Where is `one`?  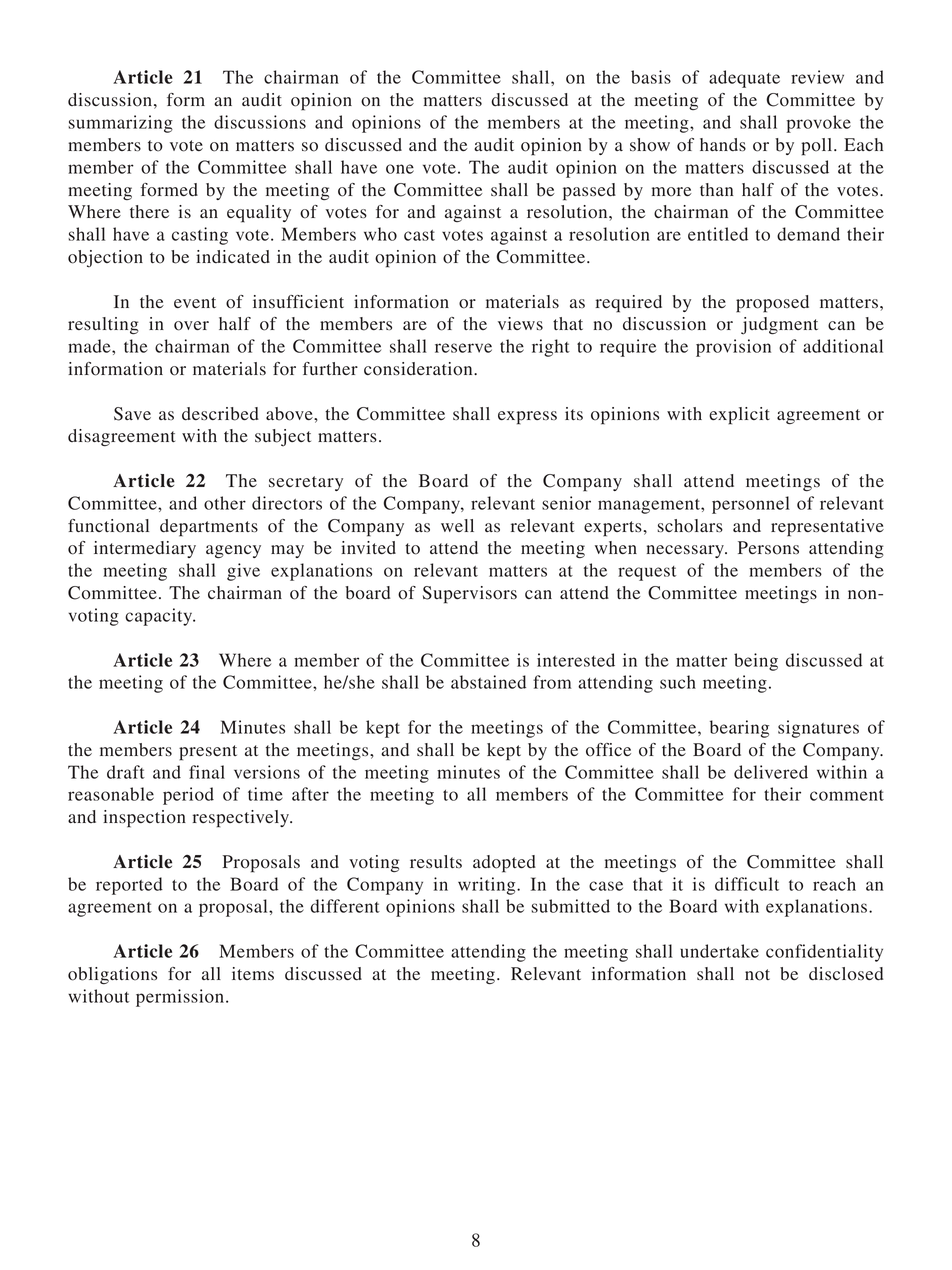
one is located at coordinates (400, 169).
